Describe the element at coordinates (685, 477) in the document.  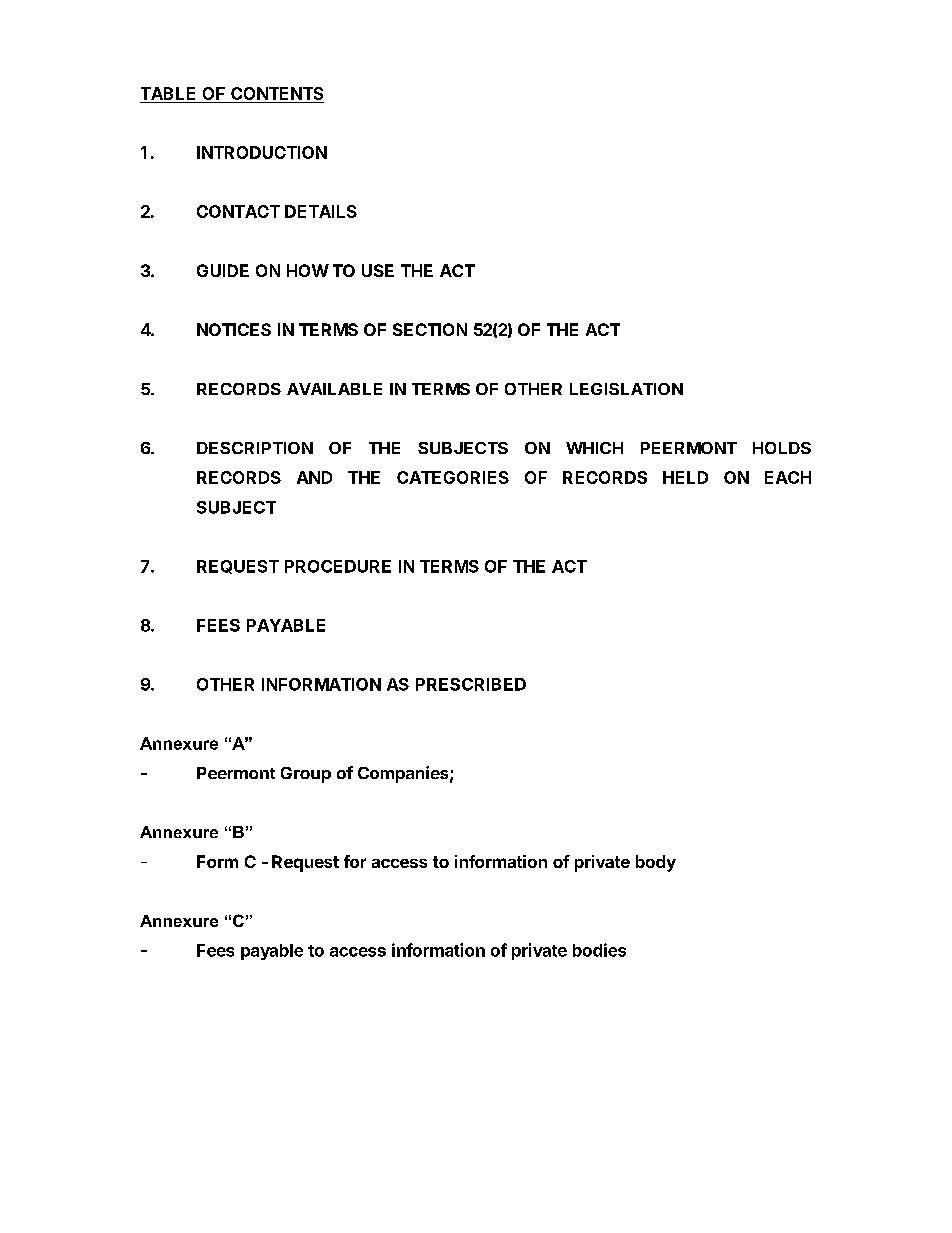
I see `HELD` at that location.
